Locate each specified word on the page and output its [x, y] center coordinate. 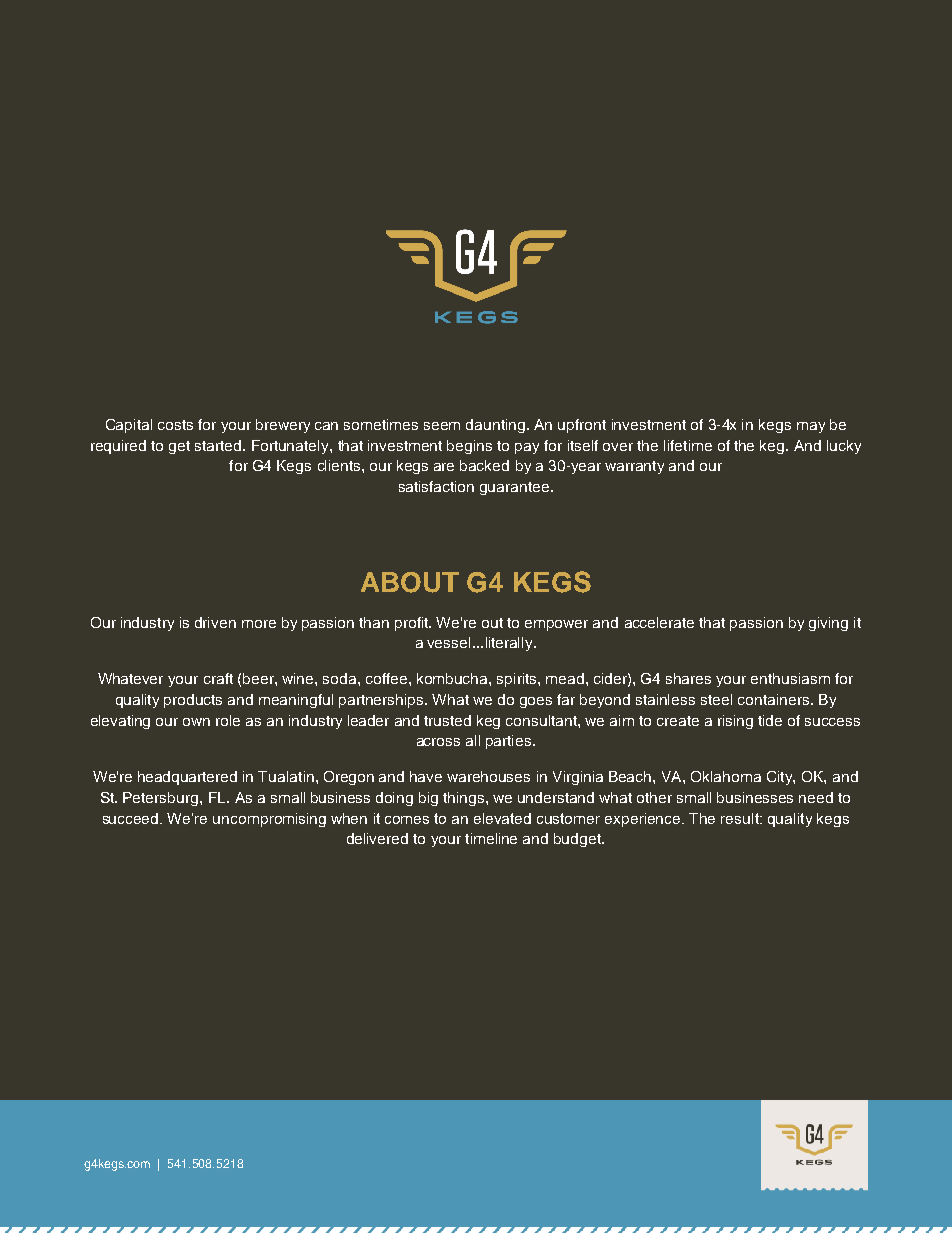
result [741, 818]
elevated [502, 818]
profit [413, 624]
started [219, 445]
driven [215, 622]
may [811, 427]
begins [469, 447]
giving [828, 624]
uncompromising [269, 820]
